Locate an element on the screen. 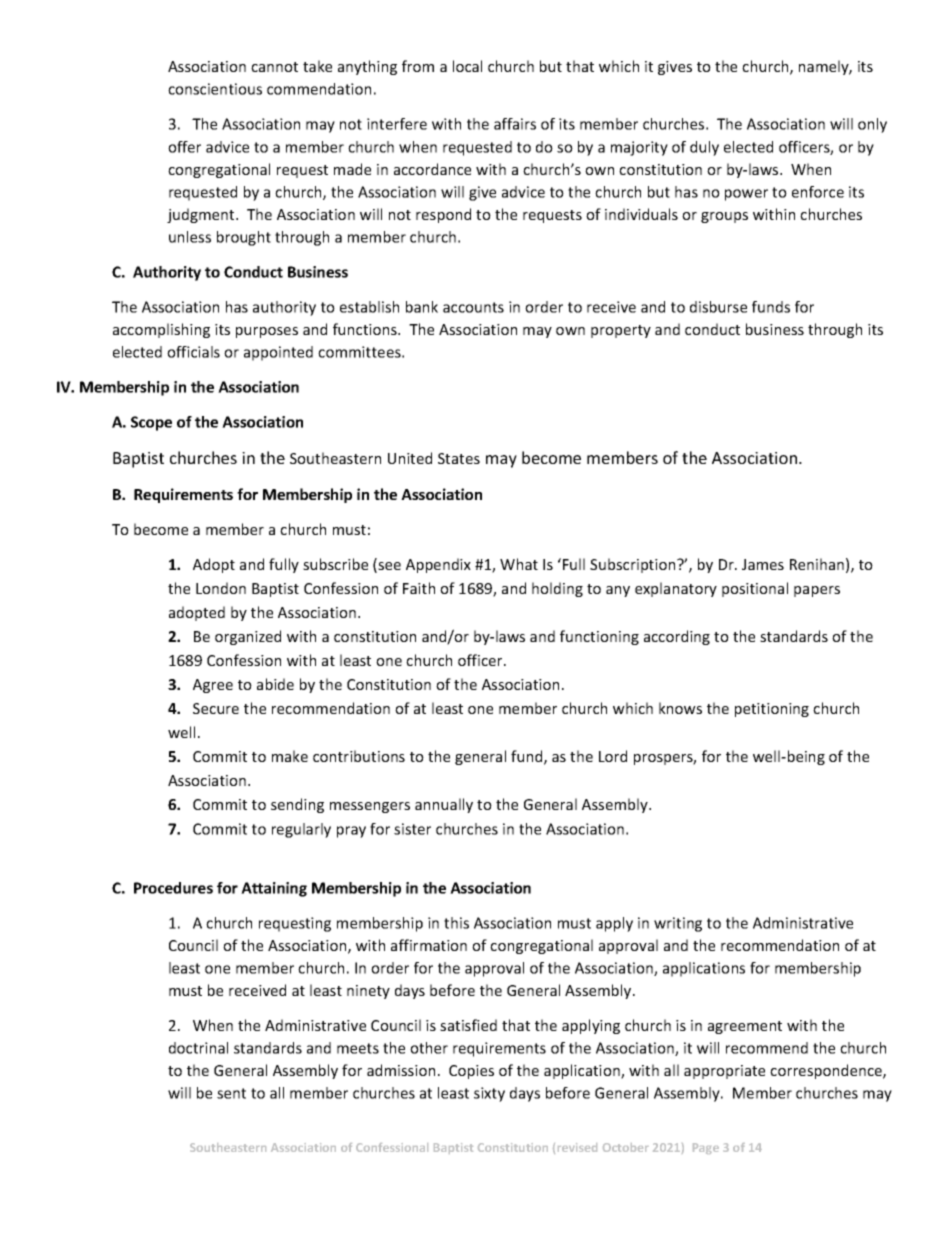 This screenshot has width=952, height=1233. States is located at coordinates (459, 458).
